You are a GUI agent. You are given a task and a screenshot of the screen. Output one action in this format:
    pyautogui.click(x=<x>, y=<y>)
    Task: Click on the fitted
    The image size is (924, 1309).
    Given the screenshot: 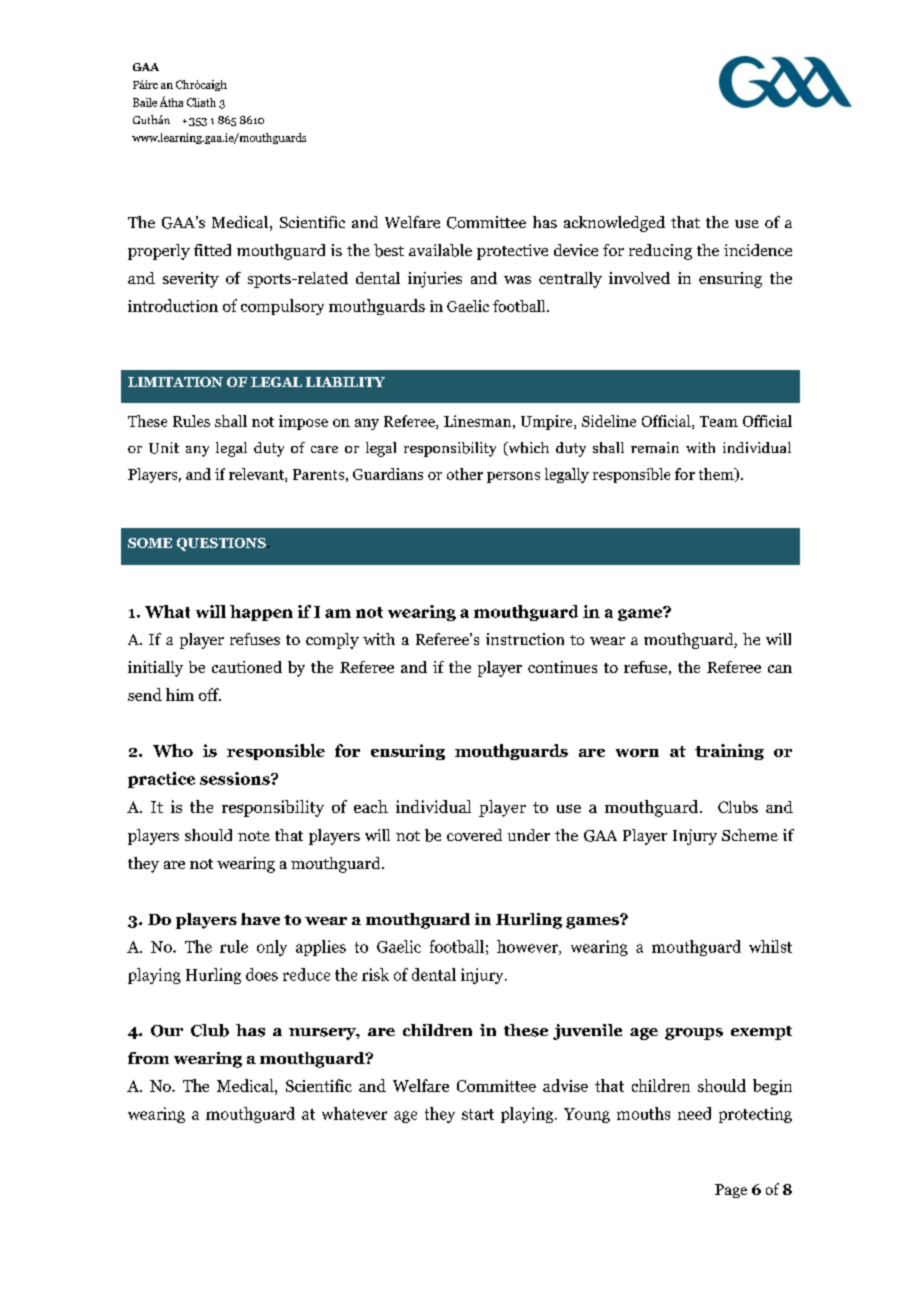 What is the action you would take?
    pyautogui.click(x=212, y=250)
